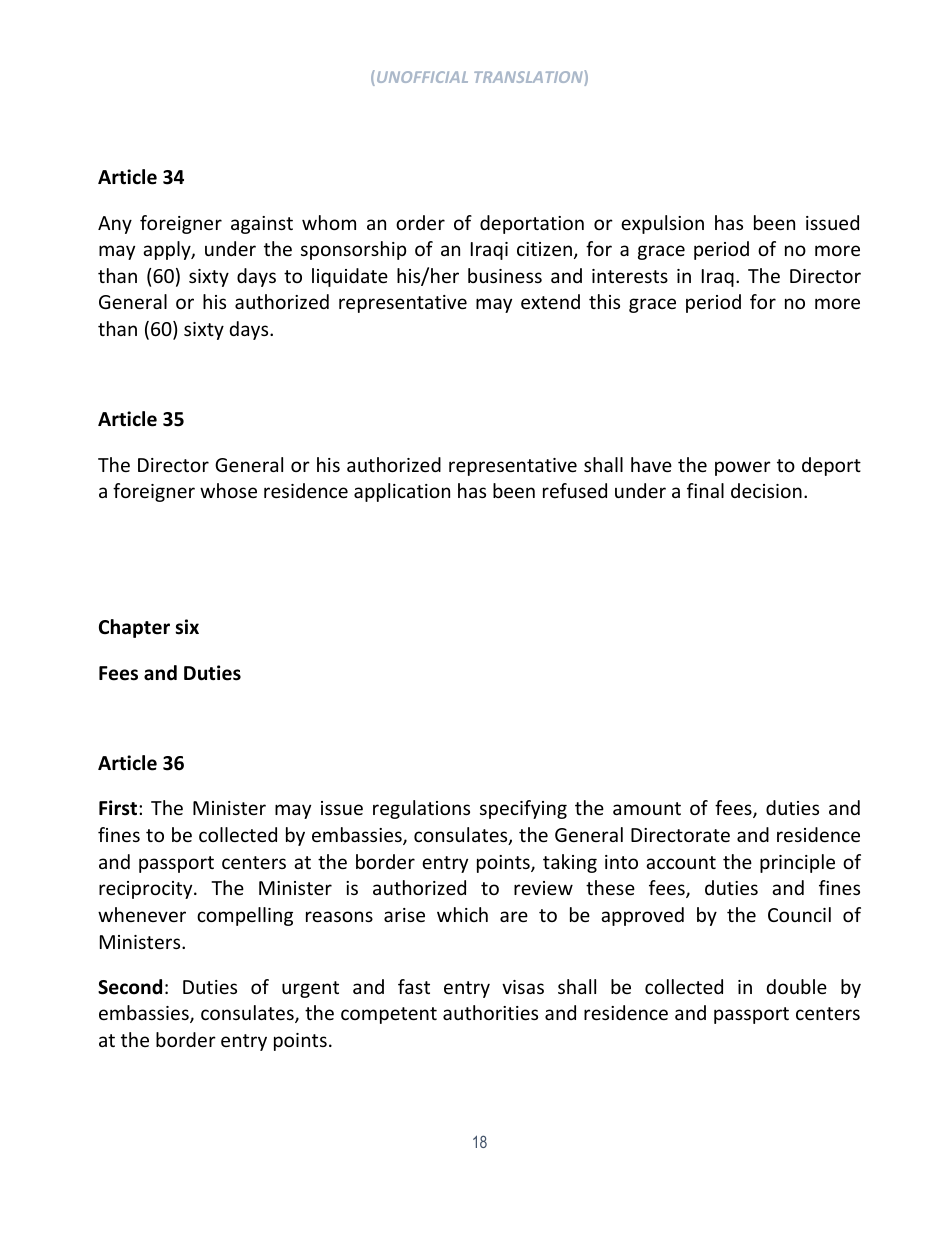  Describe the element at coordinates (421, 809) in the screenshot. I see `regulations` at that location.
